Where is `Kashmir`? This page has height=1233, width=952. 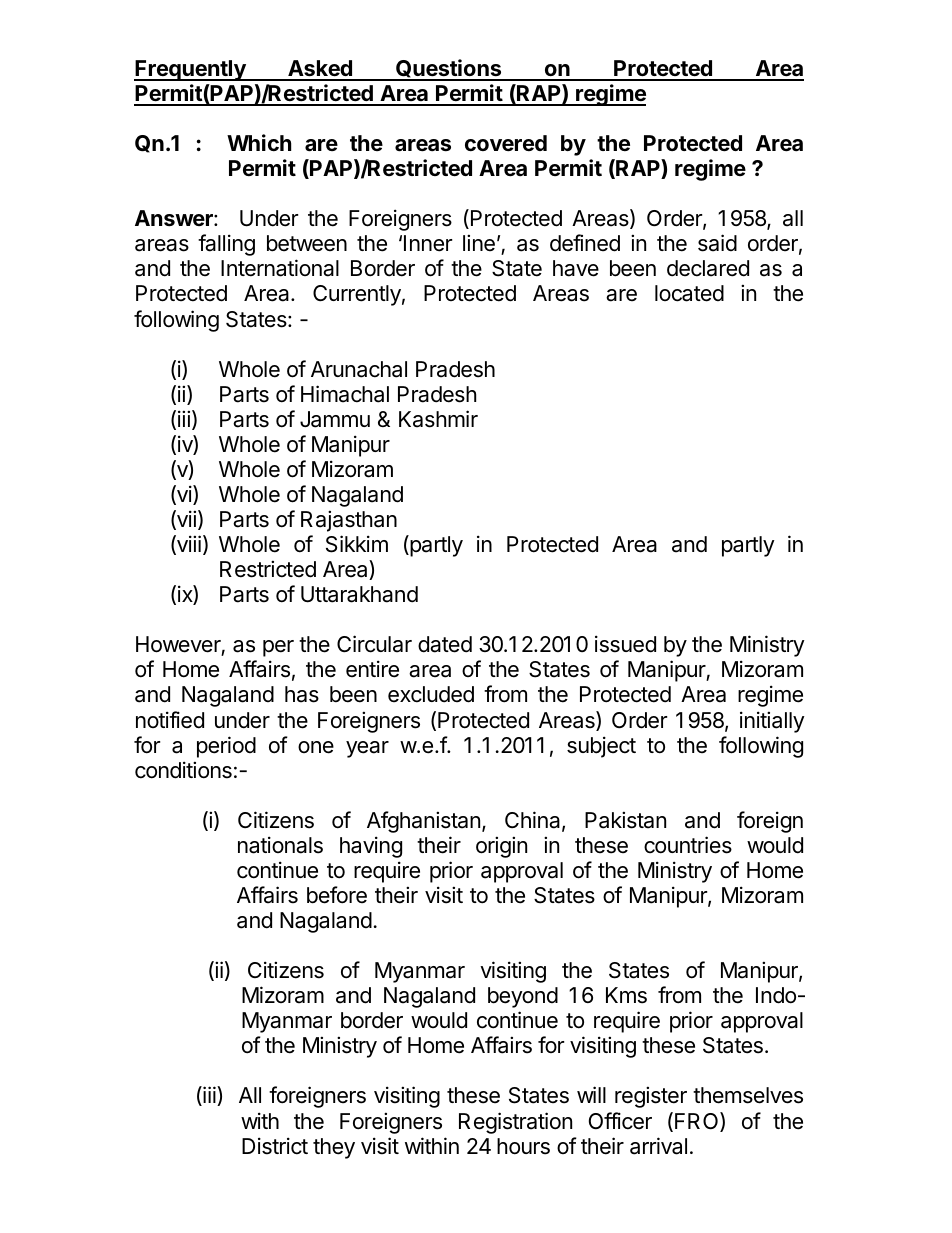
Kashmir is located at coordinates (438, 419).
